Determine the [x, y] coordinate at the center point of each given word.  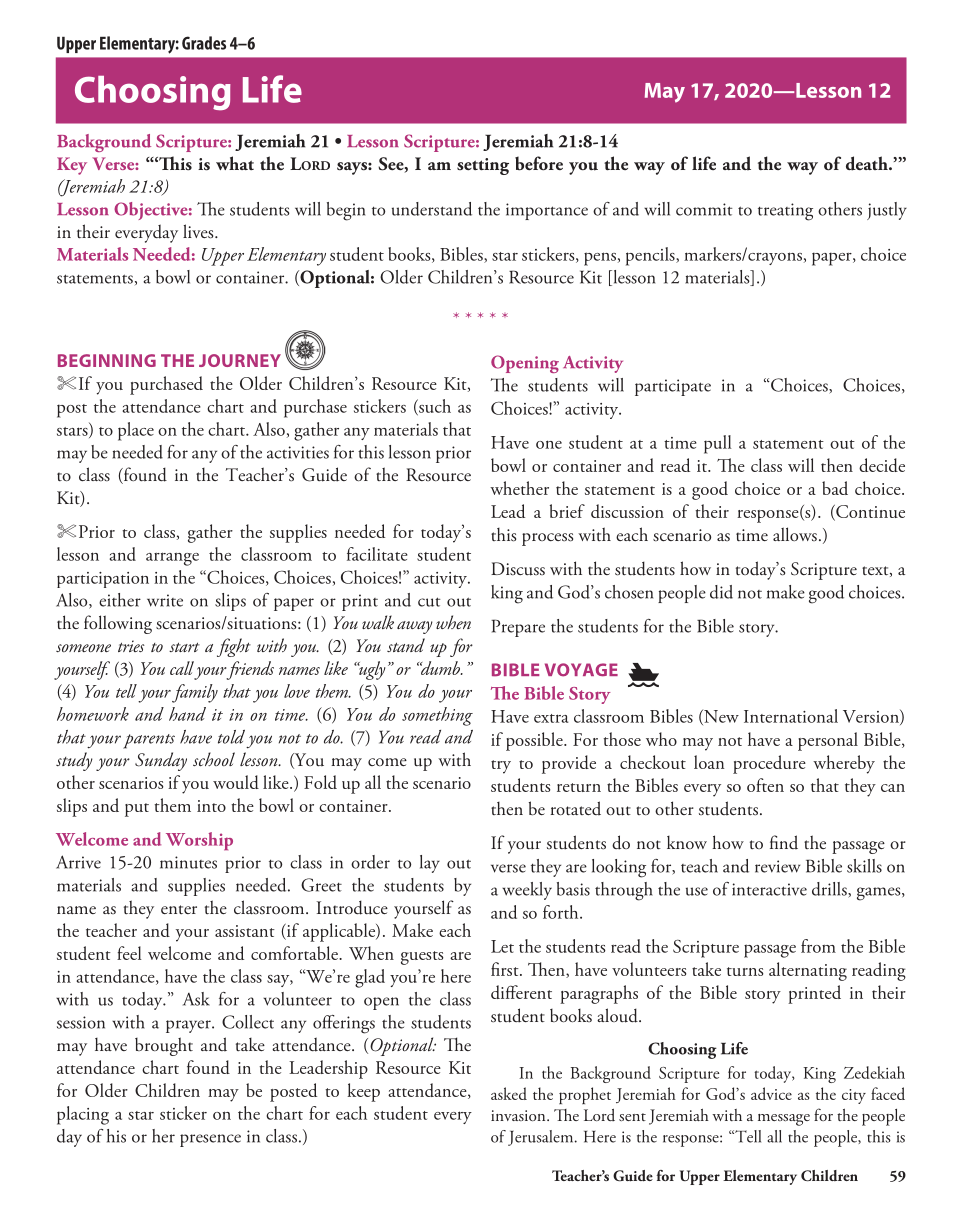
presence [210, 1140]
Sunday [161, 761]
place [136, 431]
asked [509, 1093]
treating [785, 212]
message [784, 1120]
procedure [769, 764]
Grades [204, 43]
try [501, 767]
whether [519, 488]
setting [483, 166]
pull [718, 444]
